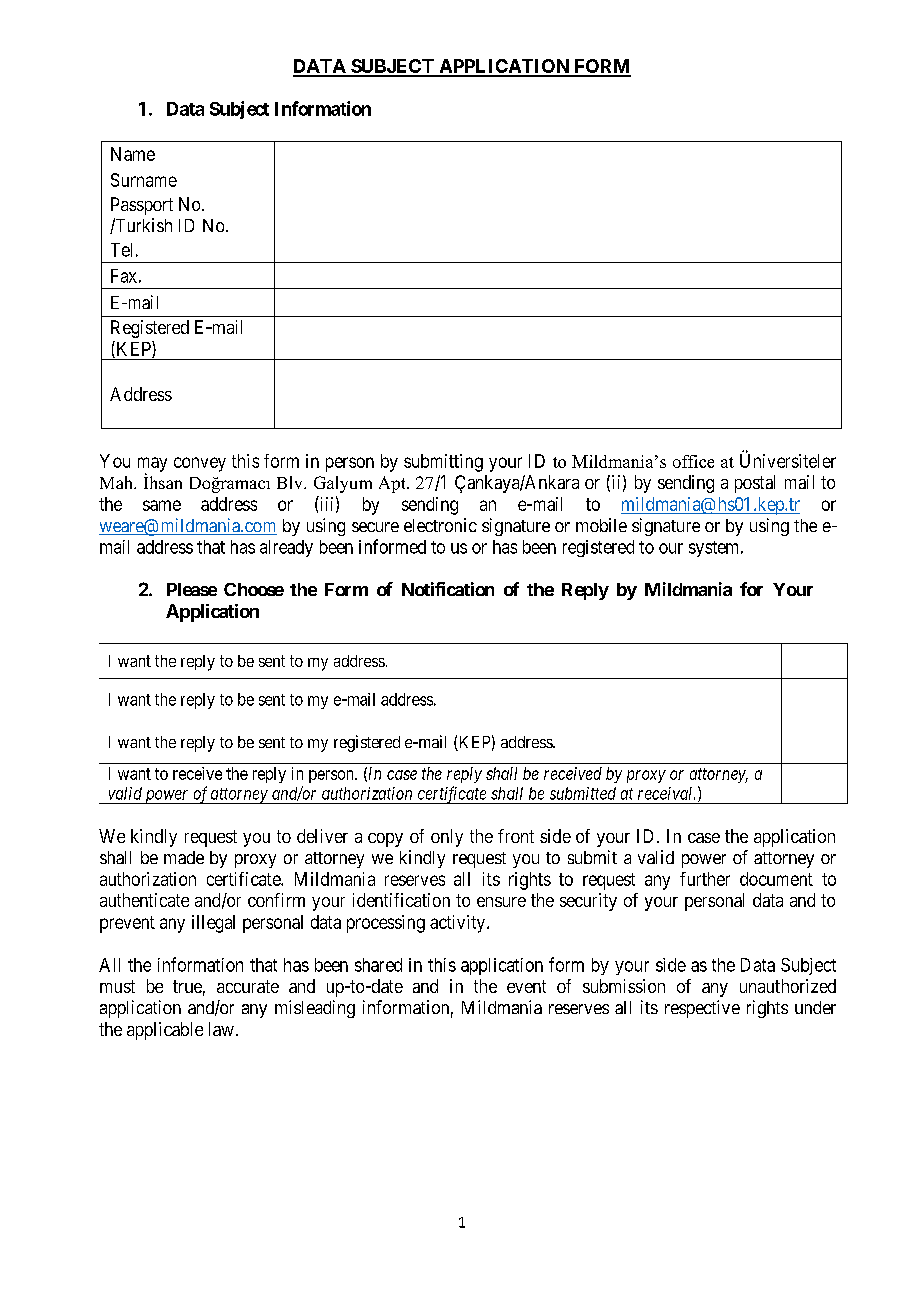 The height and width of the image is (1308, 924). Describe the element at coordinates (693, 461) in the image. I see `office` at that location.
